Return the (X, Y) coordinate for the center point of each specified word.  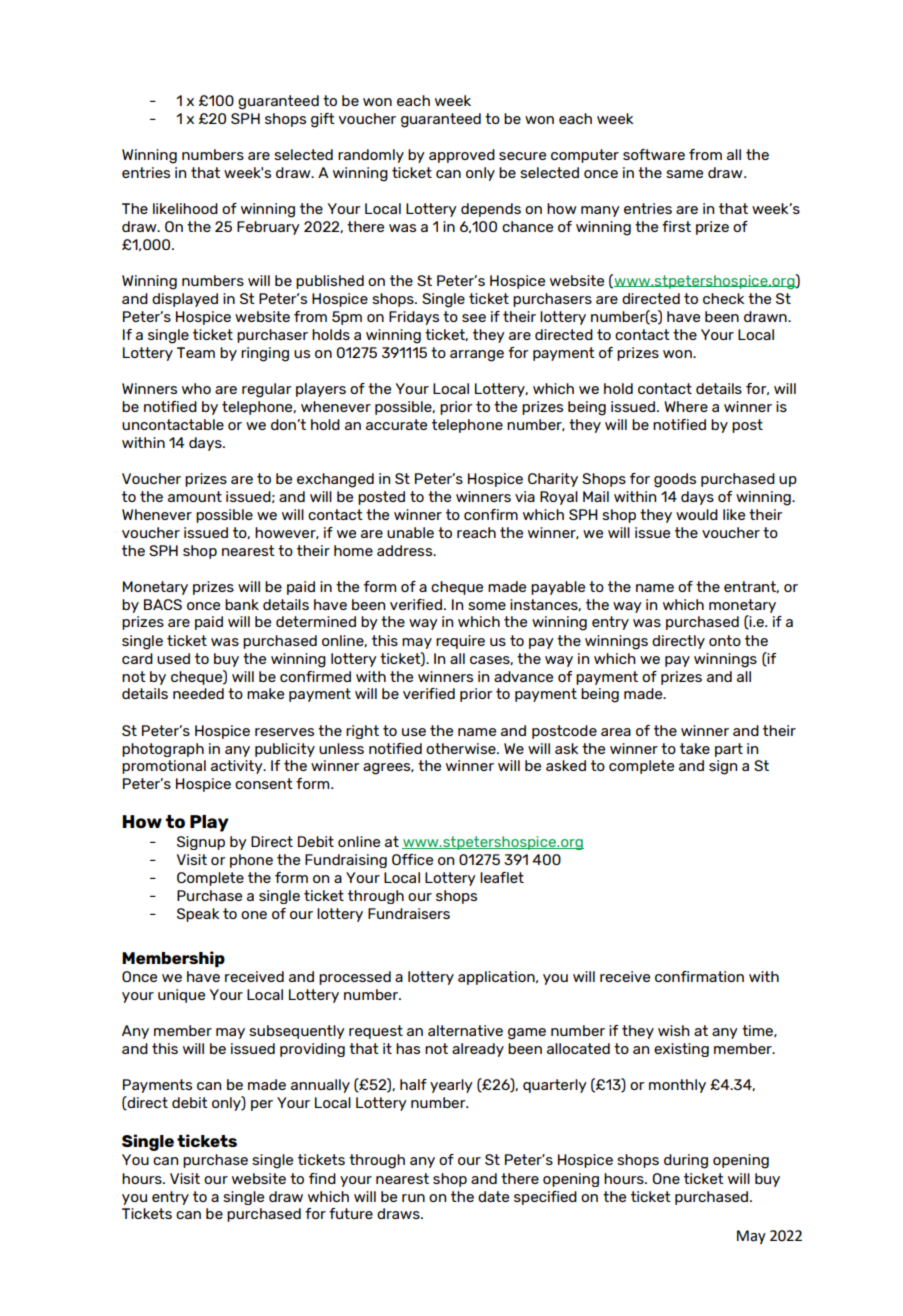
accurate (396, 424)
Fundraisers (409, 913)
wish (674, 1030)
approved (462, 156)
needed (198, 693)
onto (725, 640)
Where (686, 406)
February (268, 228)
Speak (198, 915)
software (654, 154)
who (196, 388)
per (262, 1105)
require (460, 642)
